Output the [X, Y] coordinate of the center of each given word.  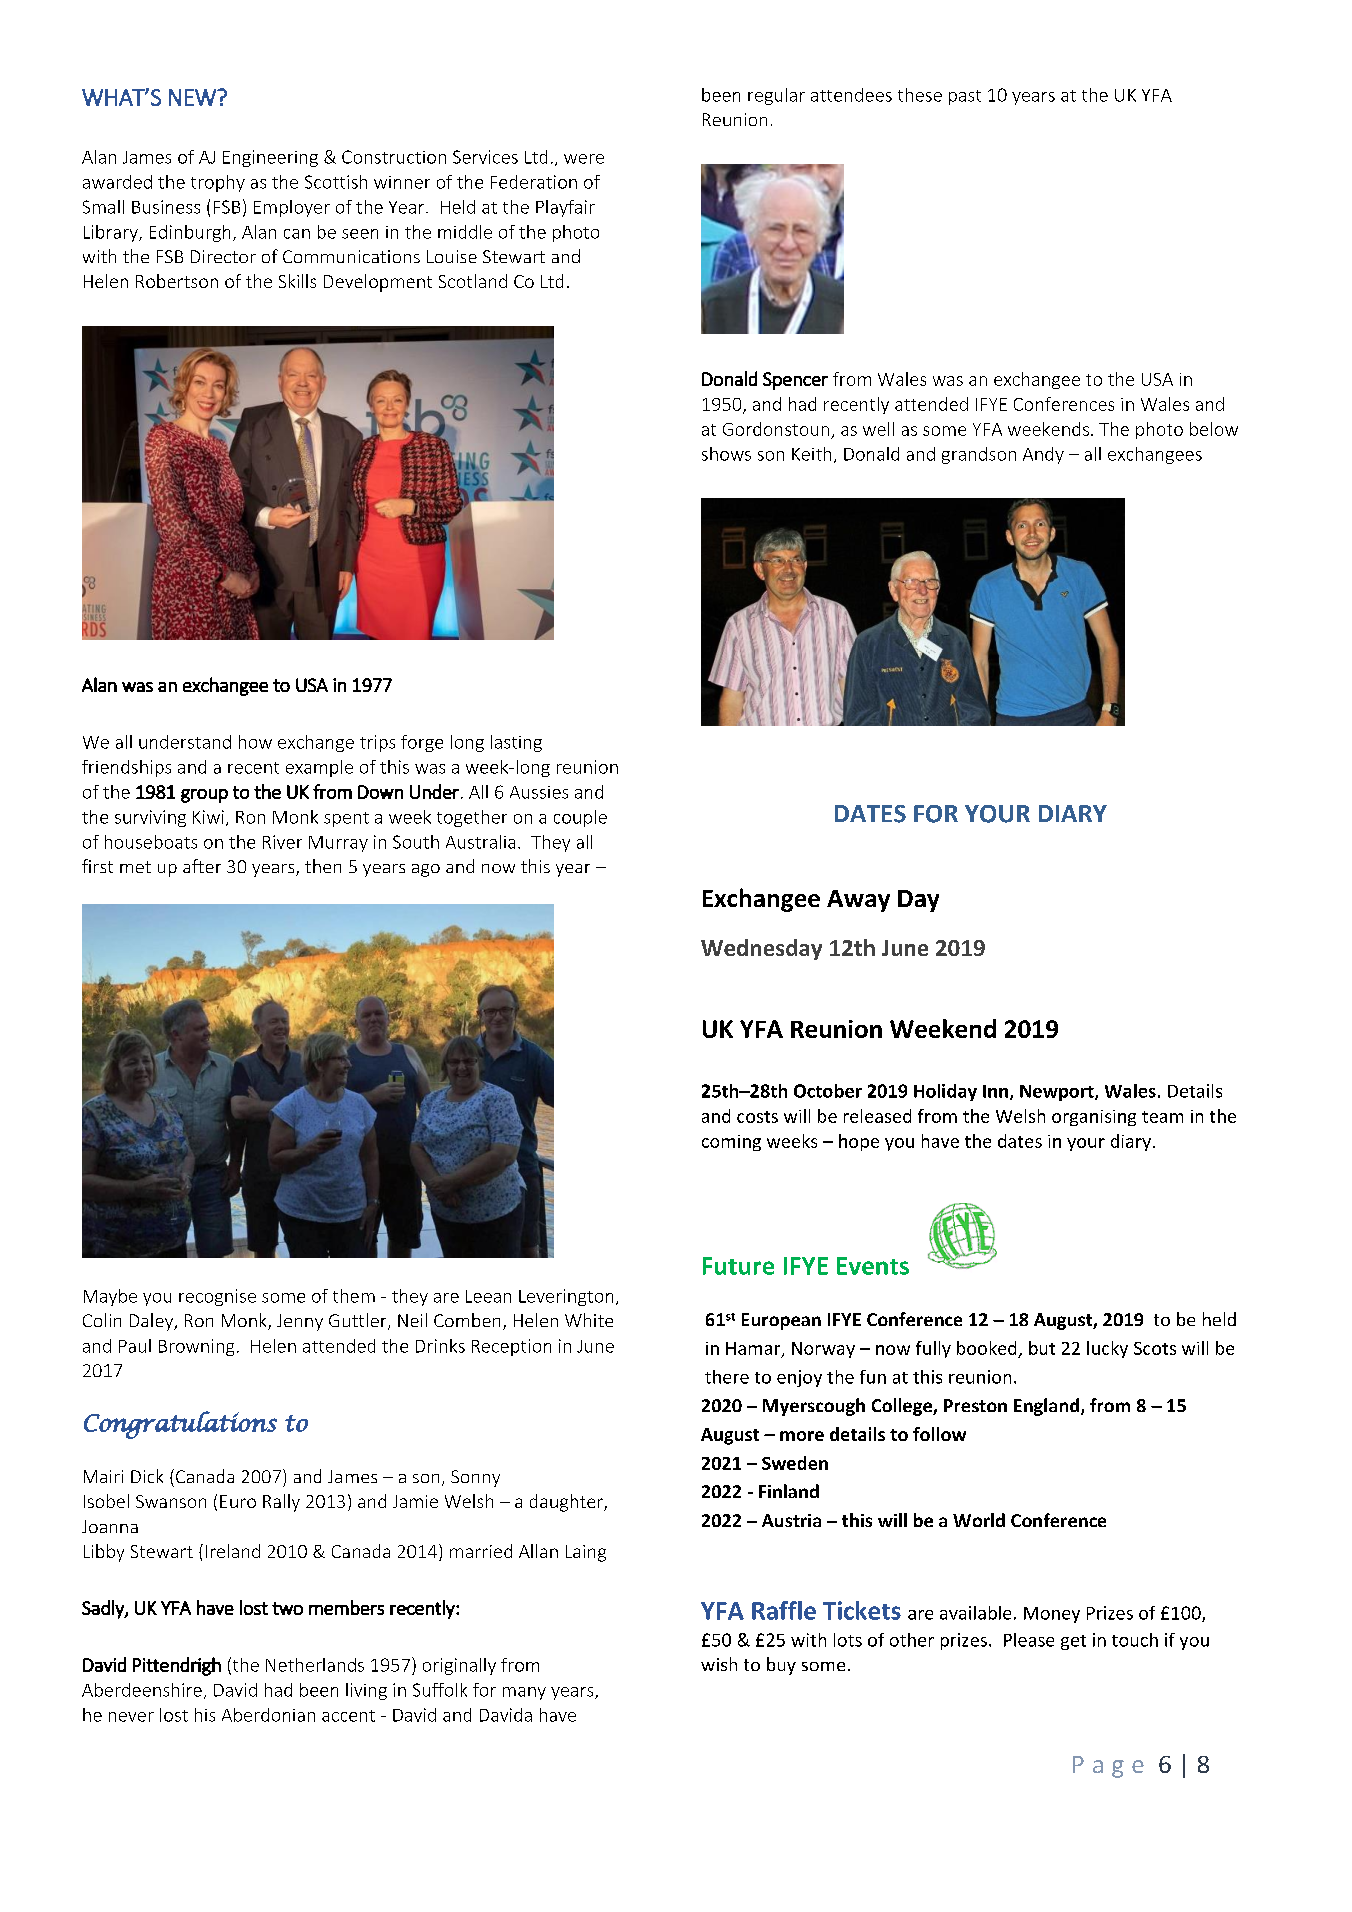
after [202, 866]
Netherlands [315, 1665]
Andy [1043, 455]
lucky [1107, 1349]
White [589, 1320]
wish [719, 1664]
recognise [217, 1297]
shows [726, 454]
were [584, 159]
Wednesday [761, 949]
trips [377, 743]
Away [858, 901]
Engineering [270, 158]
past [965, 97]
